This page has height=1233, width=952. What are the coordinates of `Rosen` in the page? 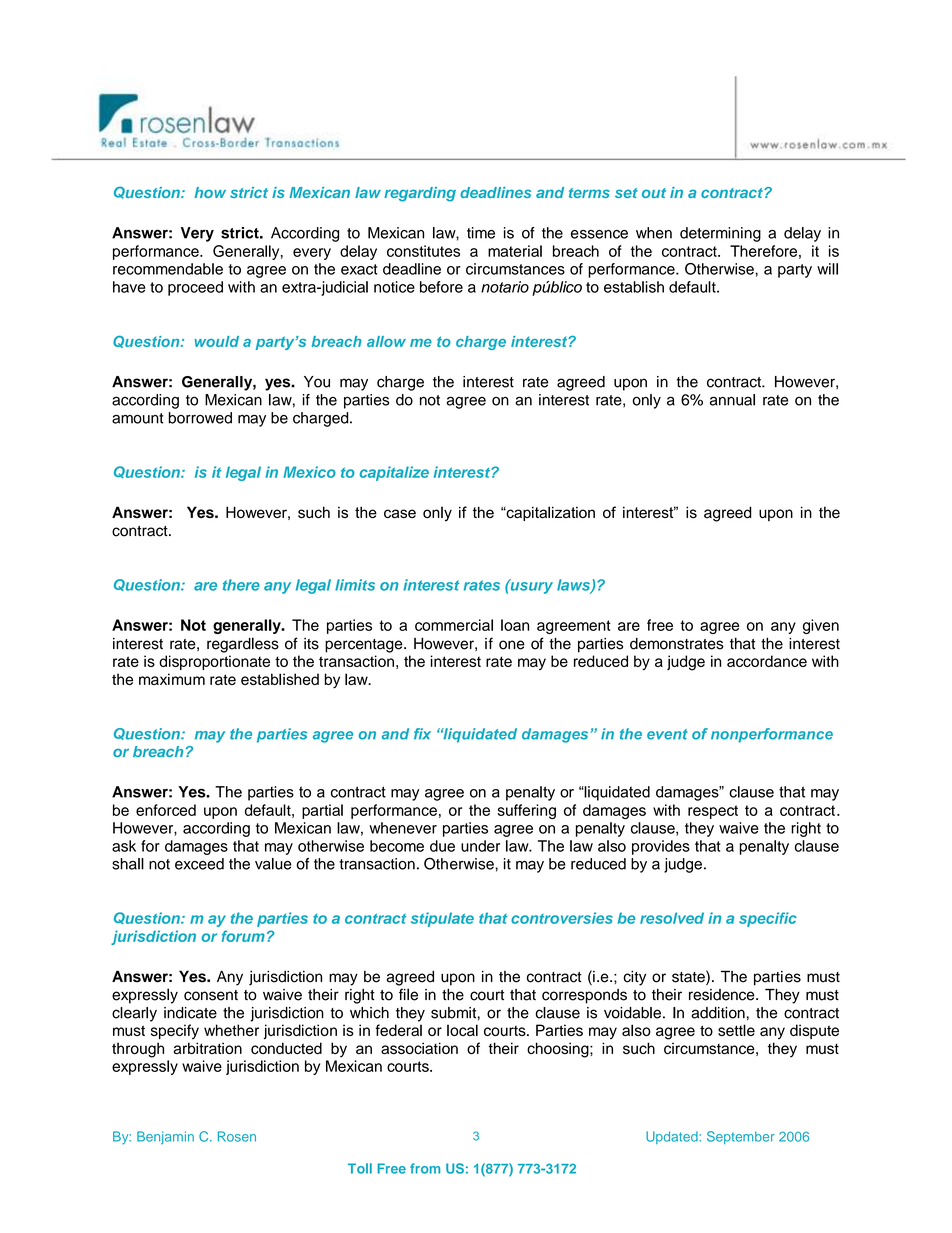 It's located at (237, 1136).
